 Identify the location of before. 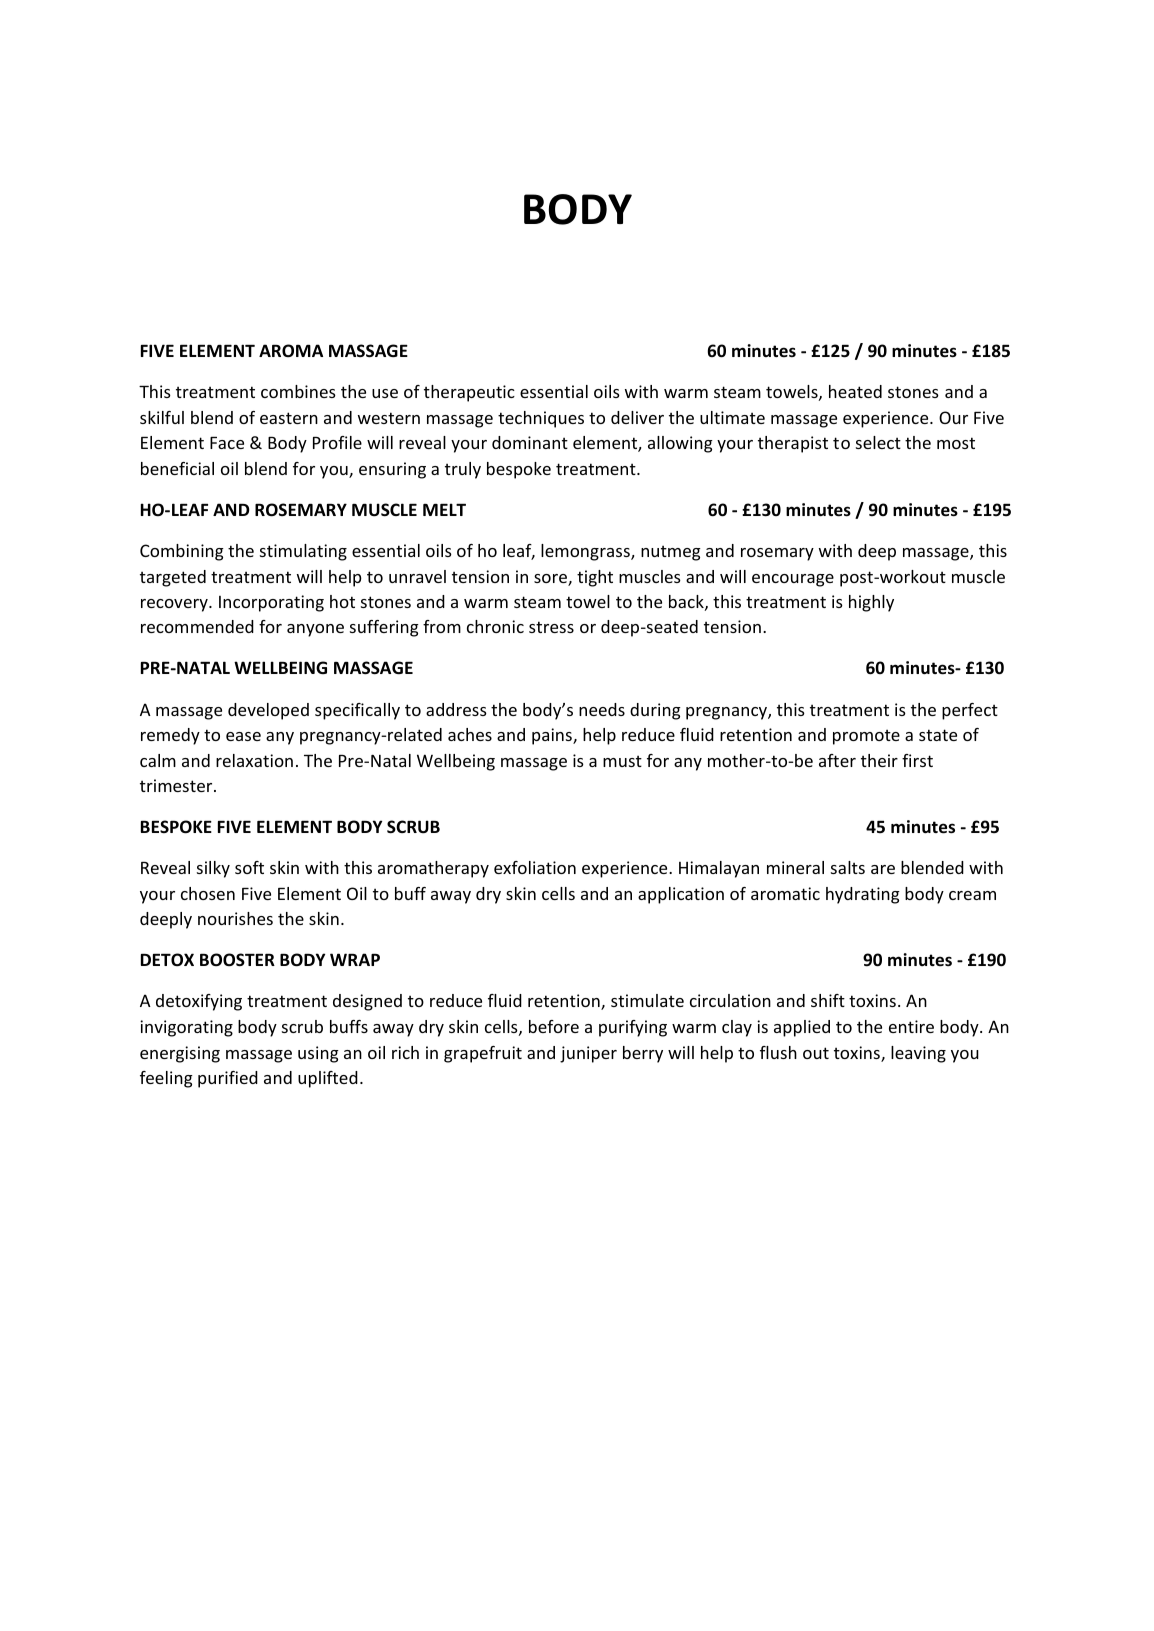
(554, 1026).
